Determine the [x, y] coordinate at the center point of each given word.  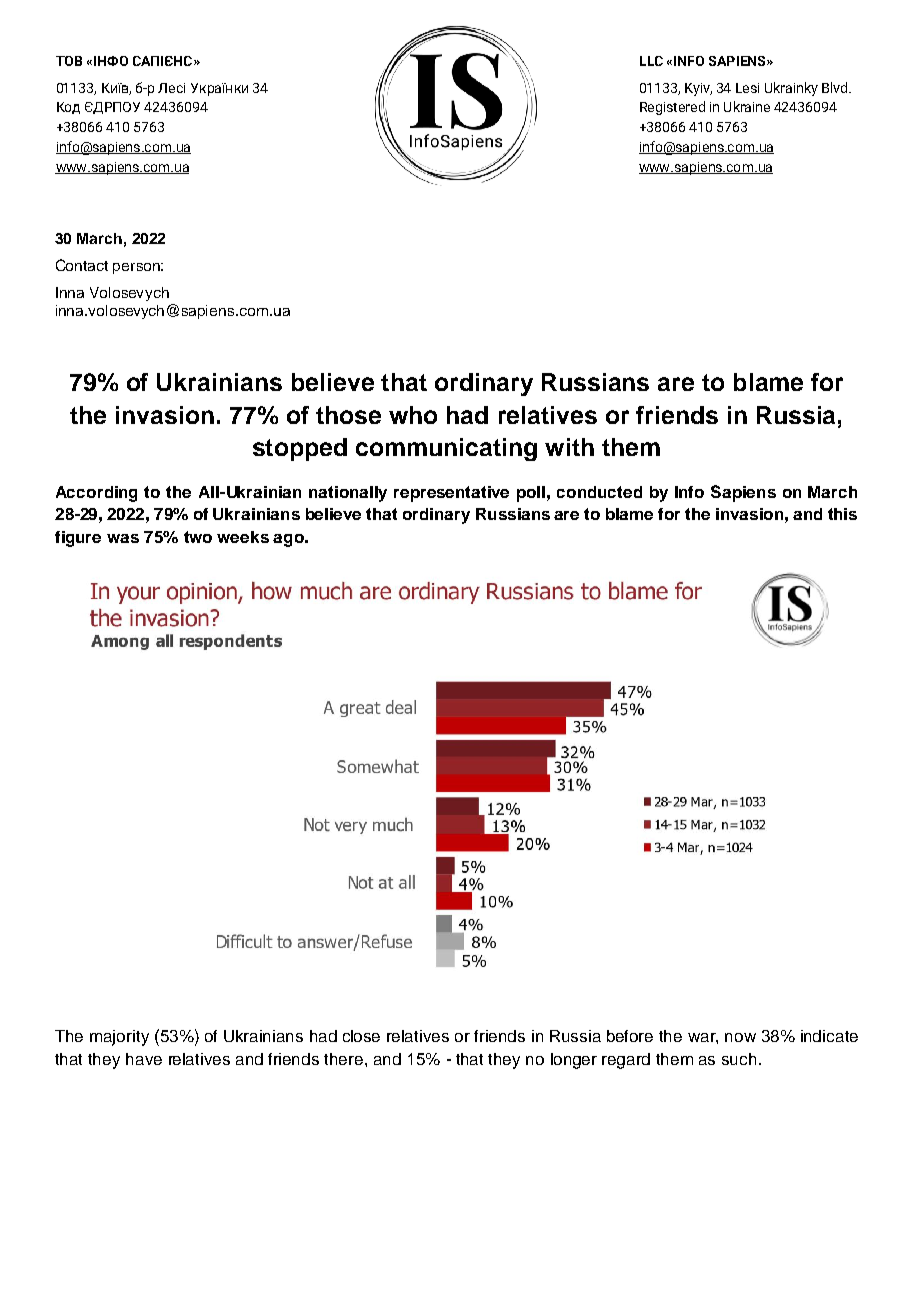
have [144, 1059]
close [361, 1036]
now [740, 1037]
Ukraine [747, 106]
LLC [651, 61]
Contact [82, 265]
